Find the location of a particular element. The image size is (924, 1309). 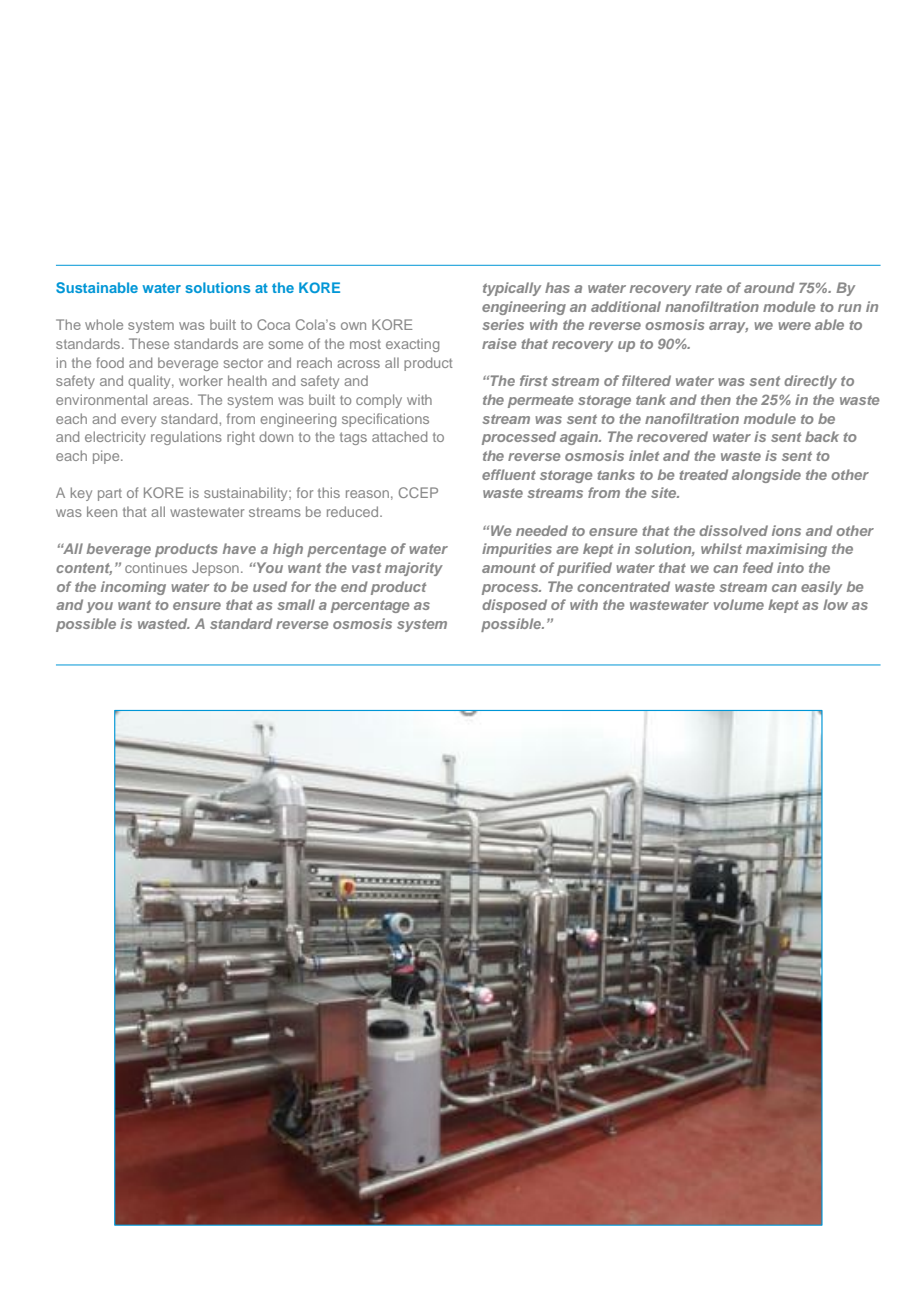

effluent is located at coordinates (509, 474).
